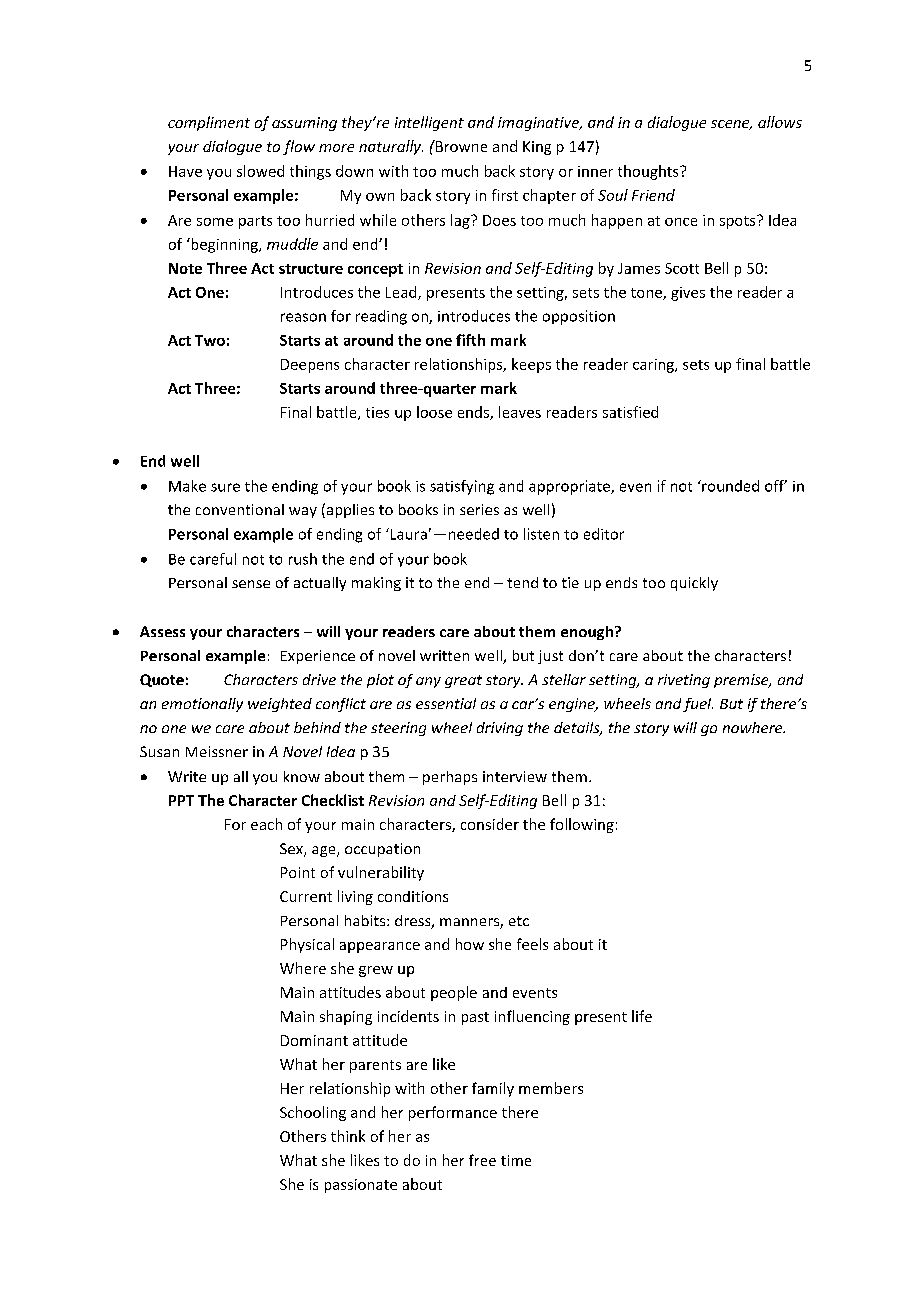  Describe the element at coordinates (731, 125) in the image. I see `scene` at that location.
